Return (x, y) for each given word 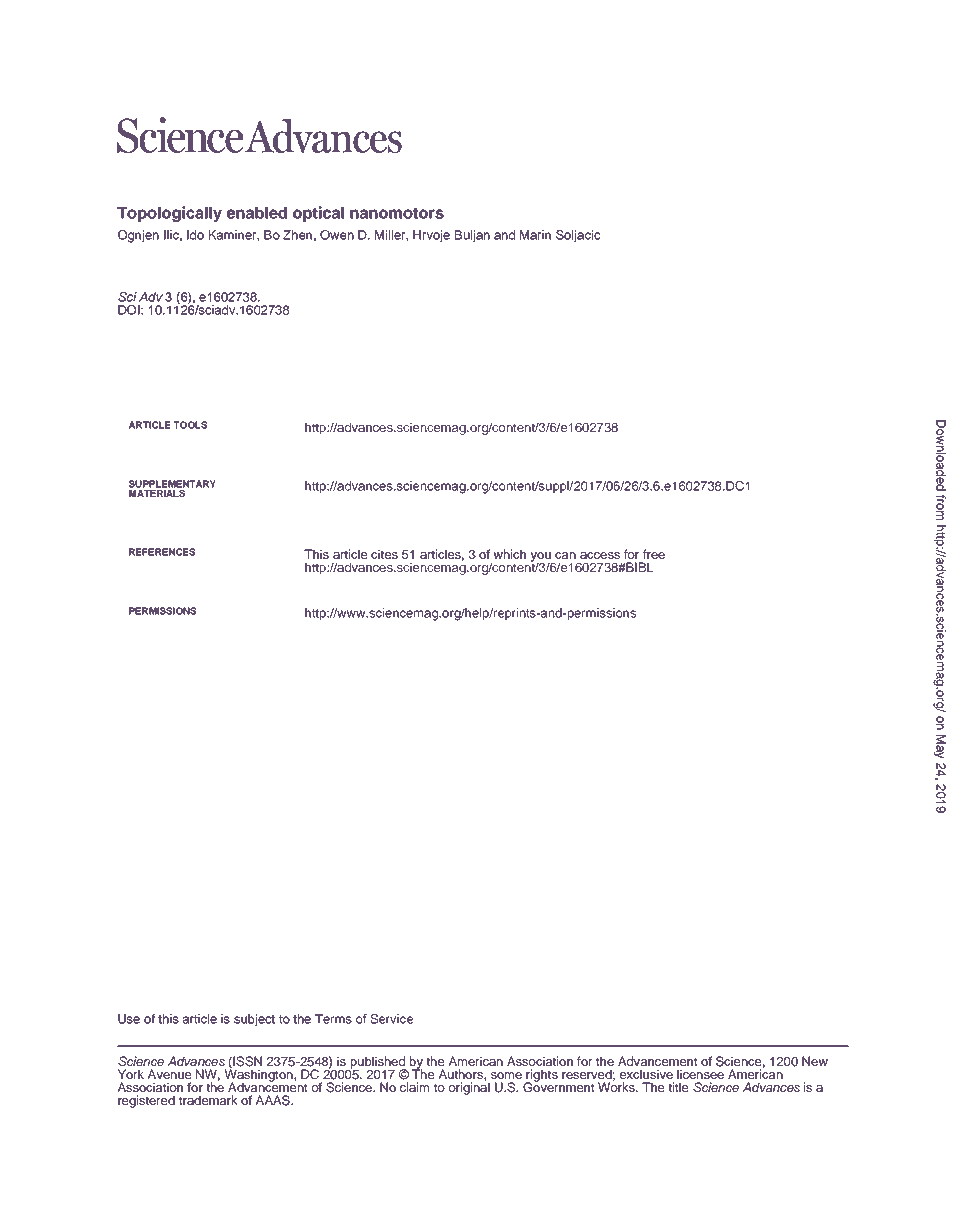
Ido (195, 235)
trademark (208, 1100)
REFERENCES (162, 552)
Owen (337, 235)
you (541, 558)
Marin (535, 235)
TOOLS (190, 425)
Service (391, 1019)
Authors (462, 1074)
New (815, 1061)
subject (254, 1020)
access (600, 555)
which (509, 554)
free (654, 554)
